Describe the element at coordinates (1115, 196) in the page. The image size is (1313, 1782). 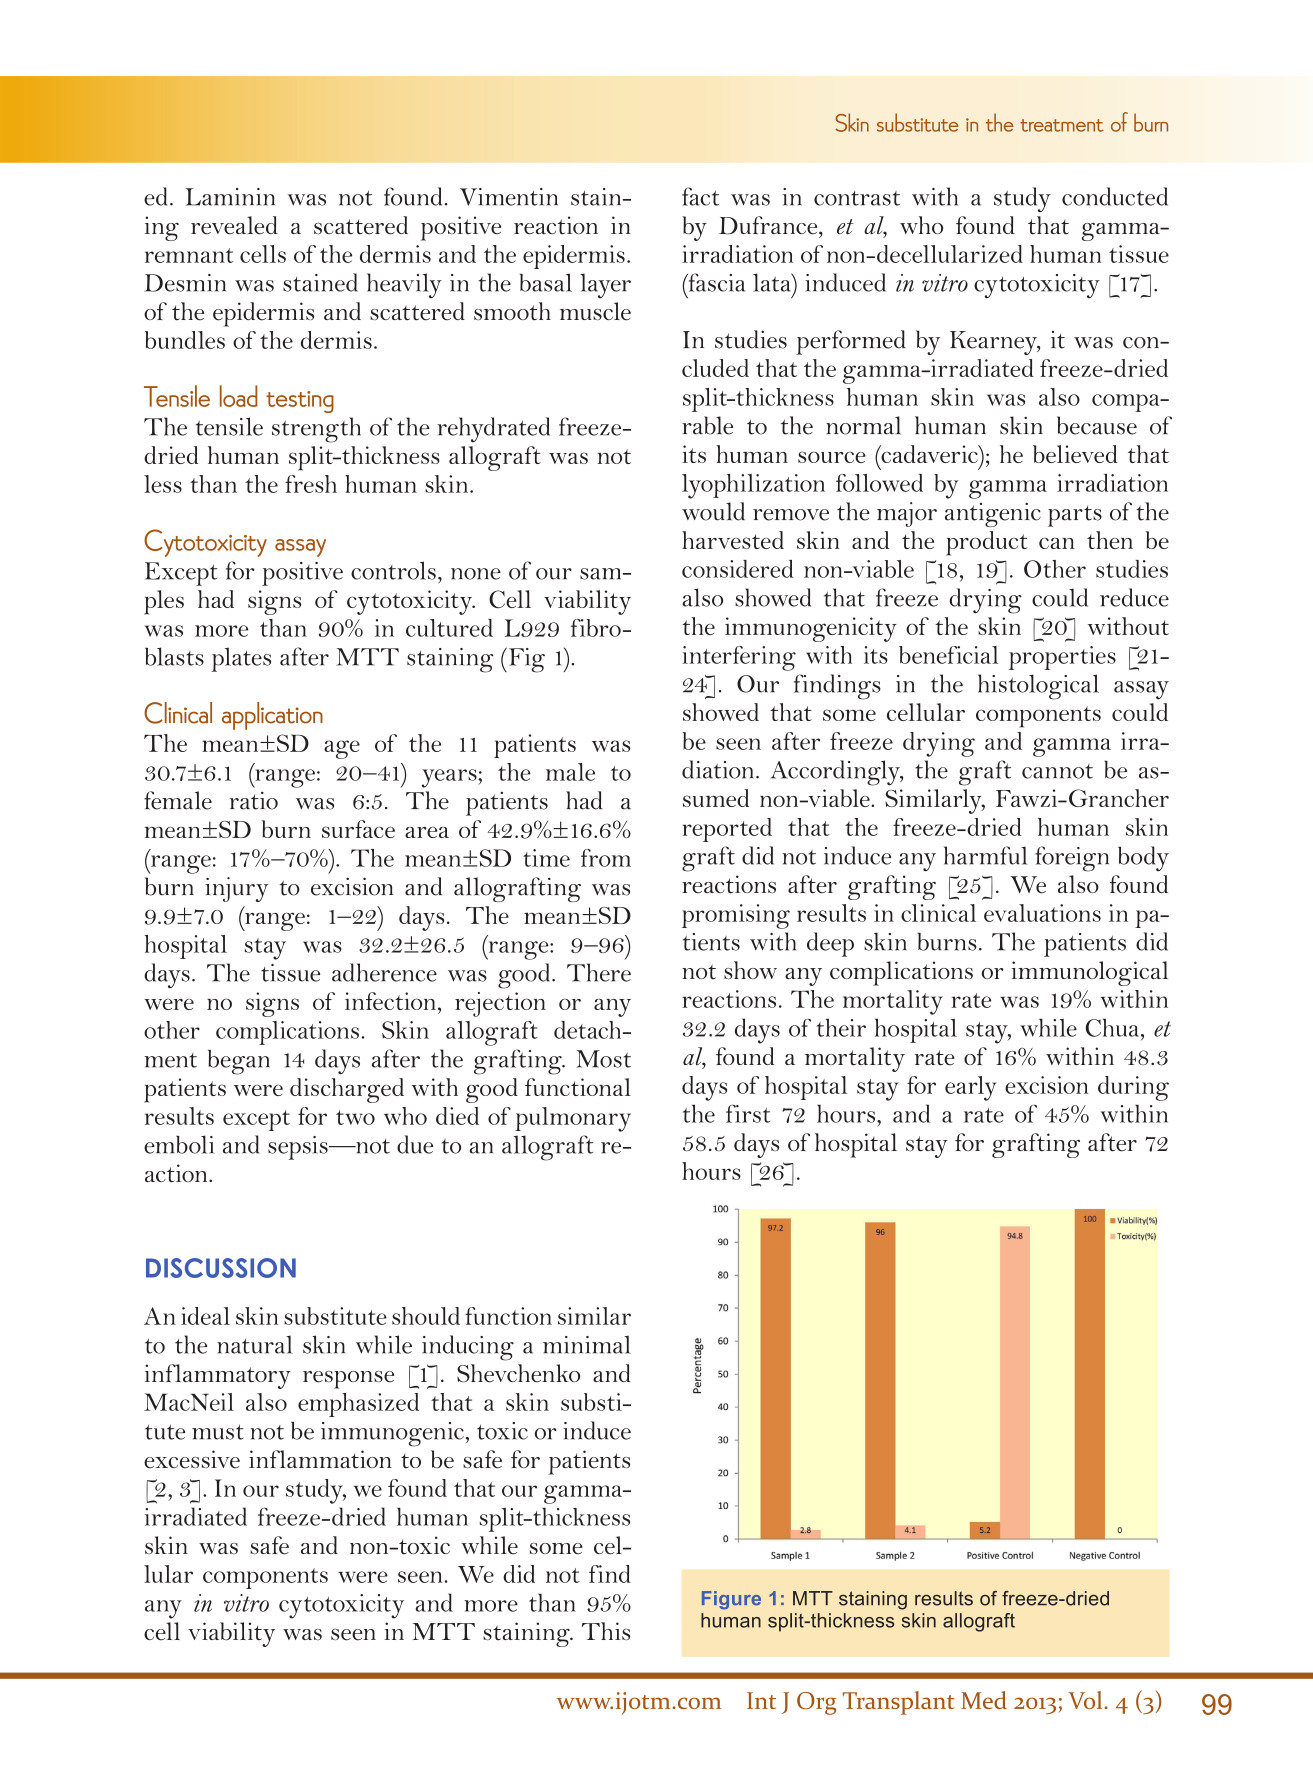
I see `conducted` at that location.
